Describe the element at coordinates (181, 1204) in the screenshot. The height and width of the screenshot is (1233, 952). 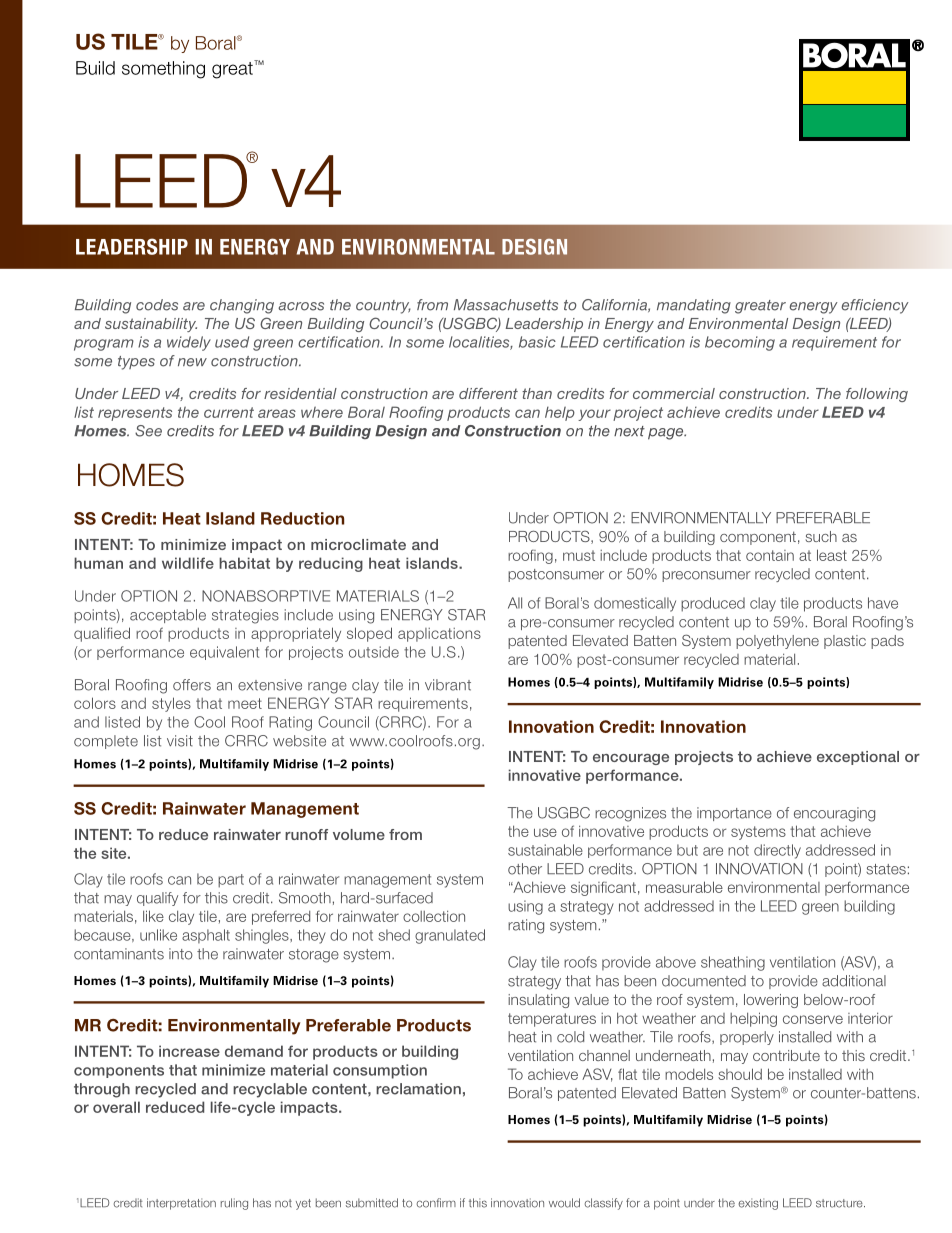
I see `interpretation` at that location.
